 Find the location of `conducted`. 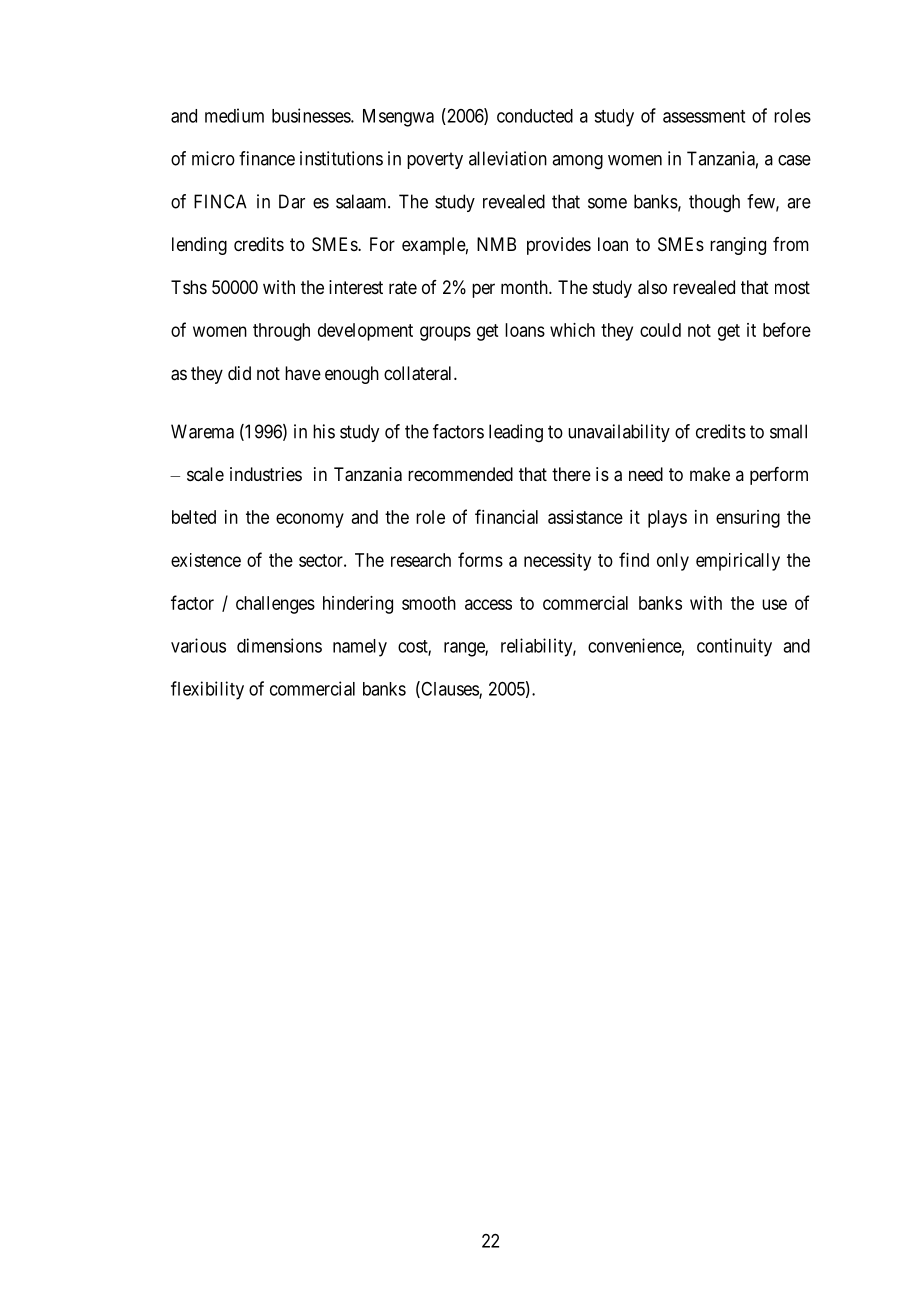

conducted is located at coordinates (535, 116).
